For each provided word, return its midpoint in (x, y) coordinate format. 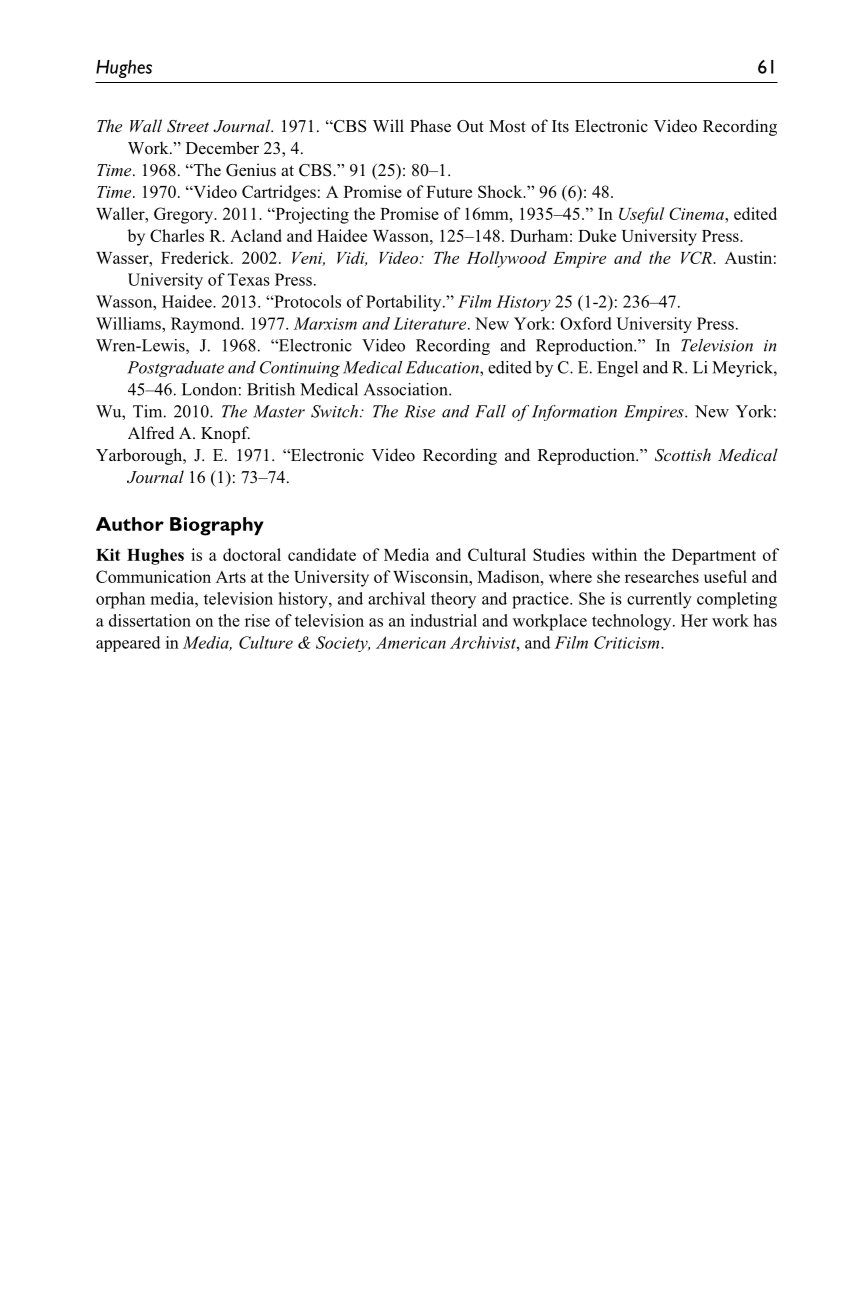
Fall (490, 411)
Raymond (207, 325)
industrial (443, 620)
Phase (430, 126)
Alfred (151, 433)
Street (188, 126)
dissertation (150, 620)
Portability (405, 303)
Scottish (683, 455)
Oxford (586, 323)
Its (560, 126)
